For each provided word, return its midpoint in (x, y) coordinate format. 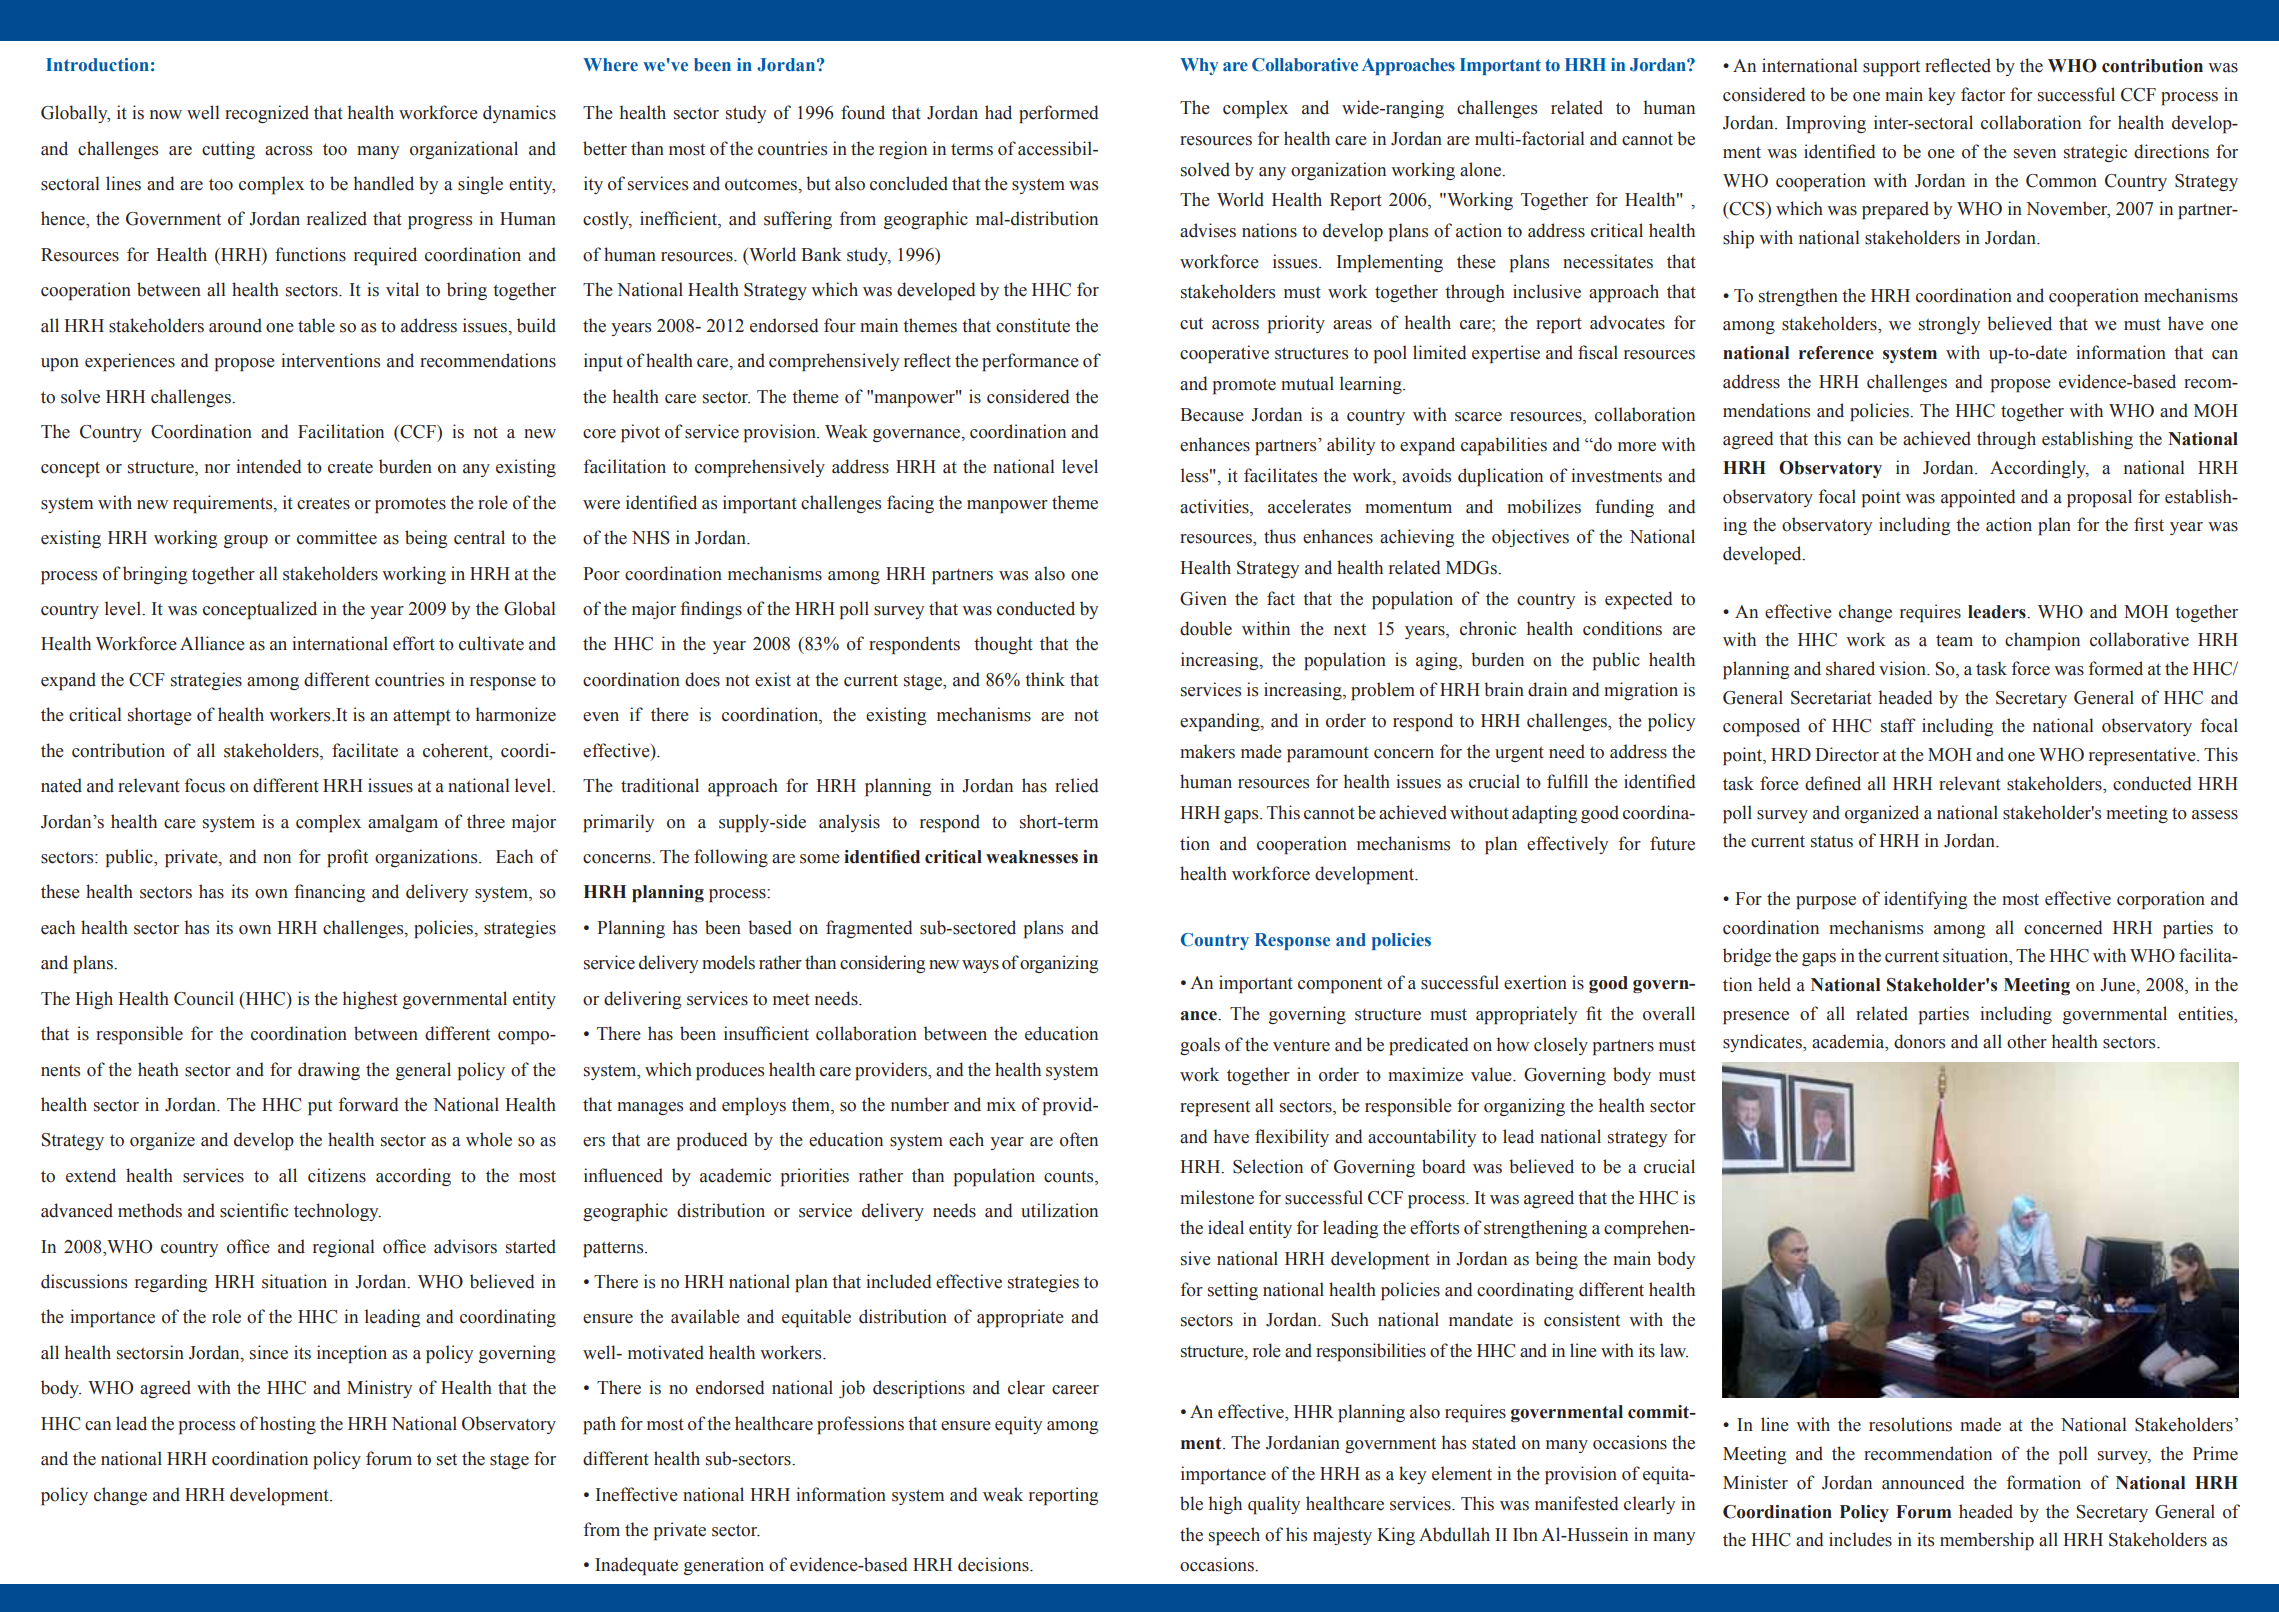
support (1891, 69)
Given (1203, 598)
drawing (329, 1071)
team (1954, 641)
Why (1199, 66)
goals (1200, 1046)
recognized (267, 114)
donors (1919, 1041)
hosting (288, 1425)
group (246, 542)
